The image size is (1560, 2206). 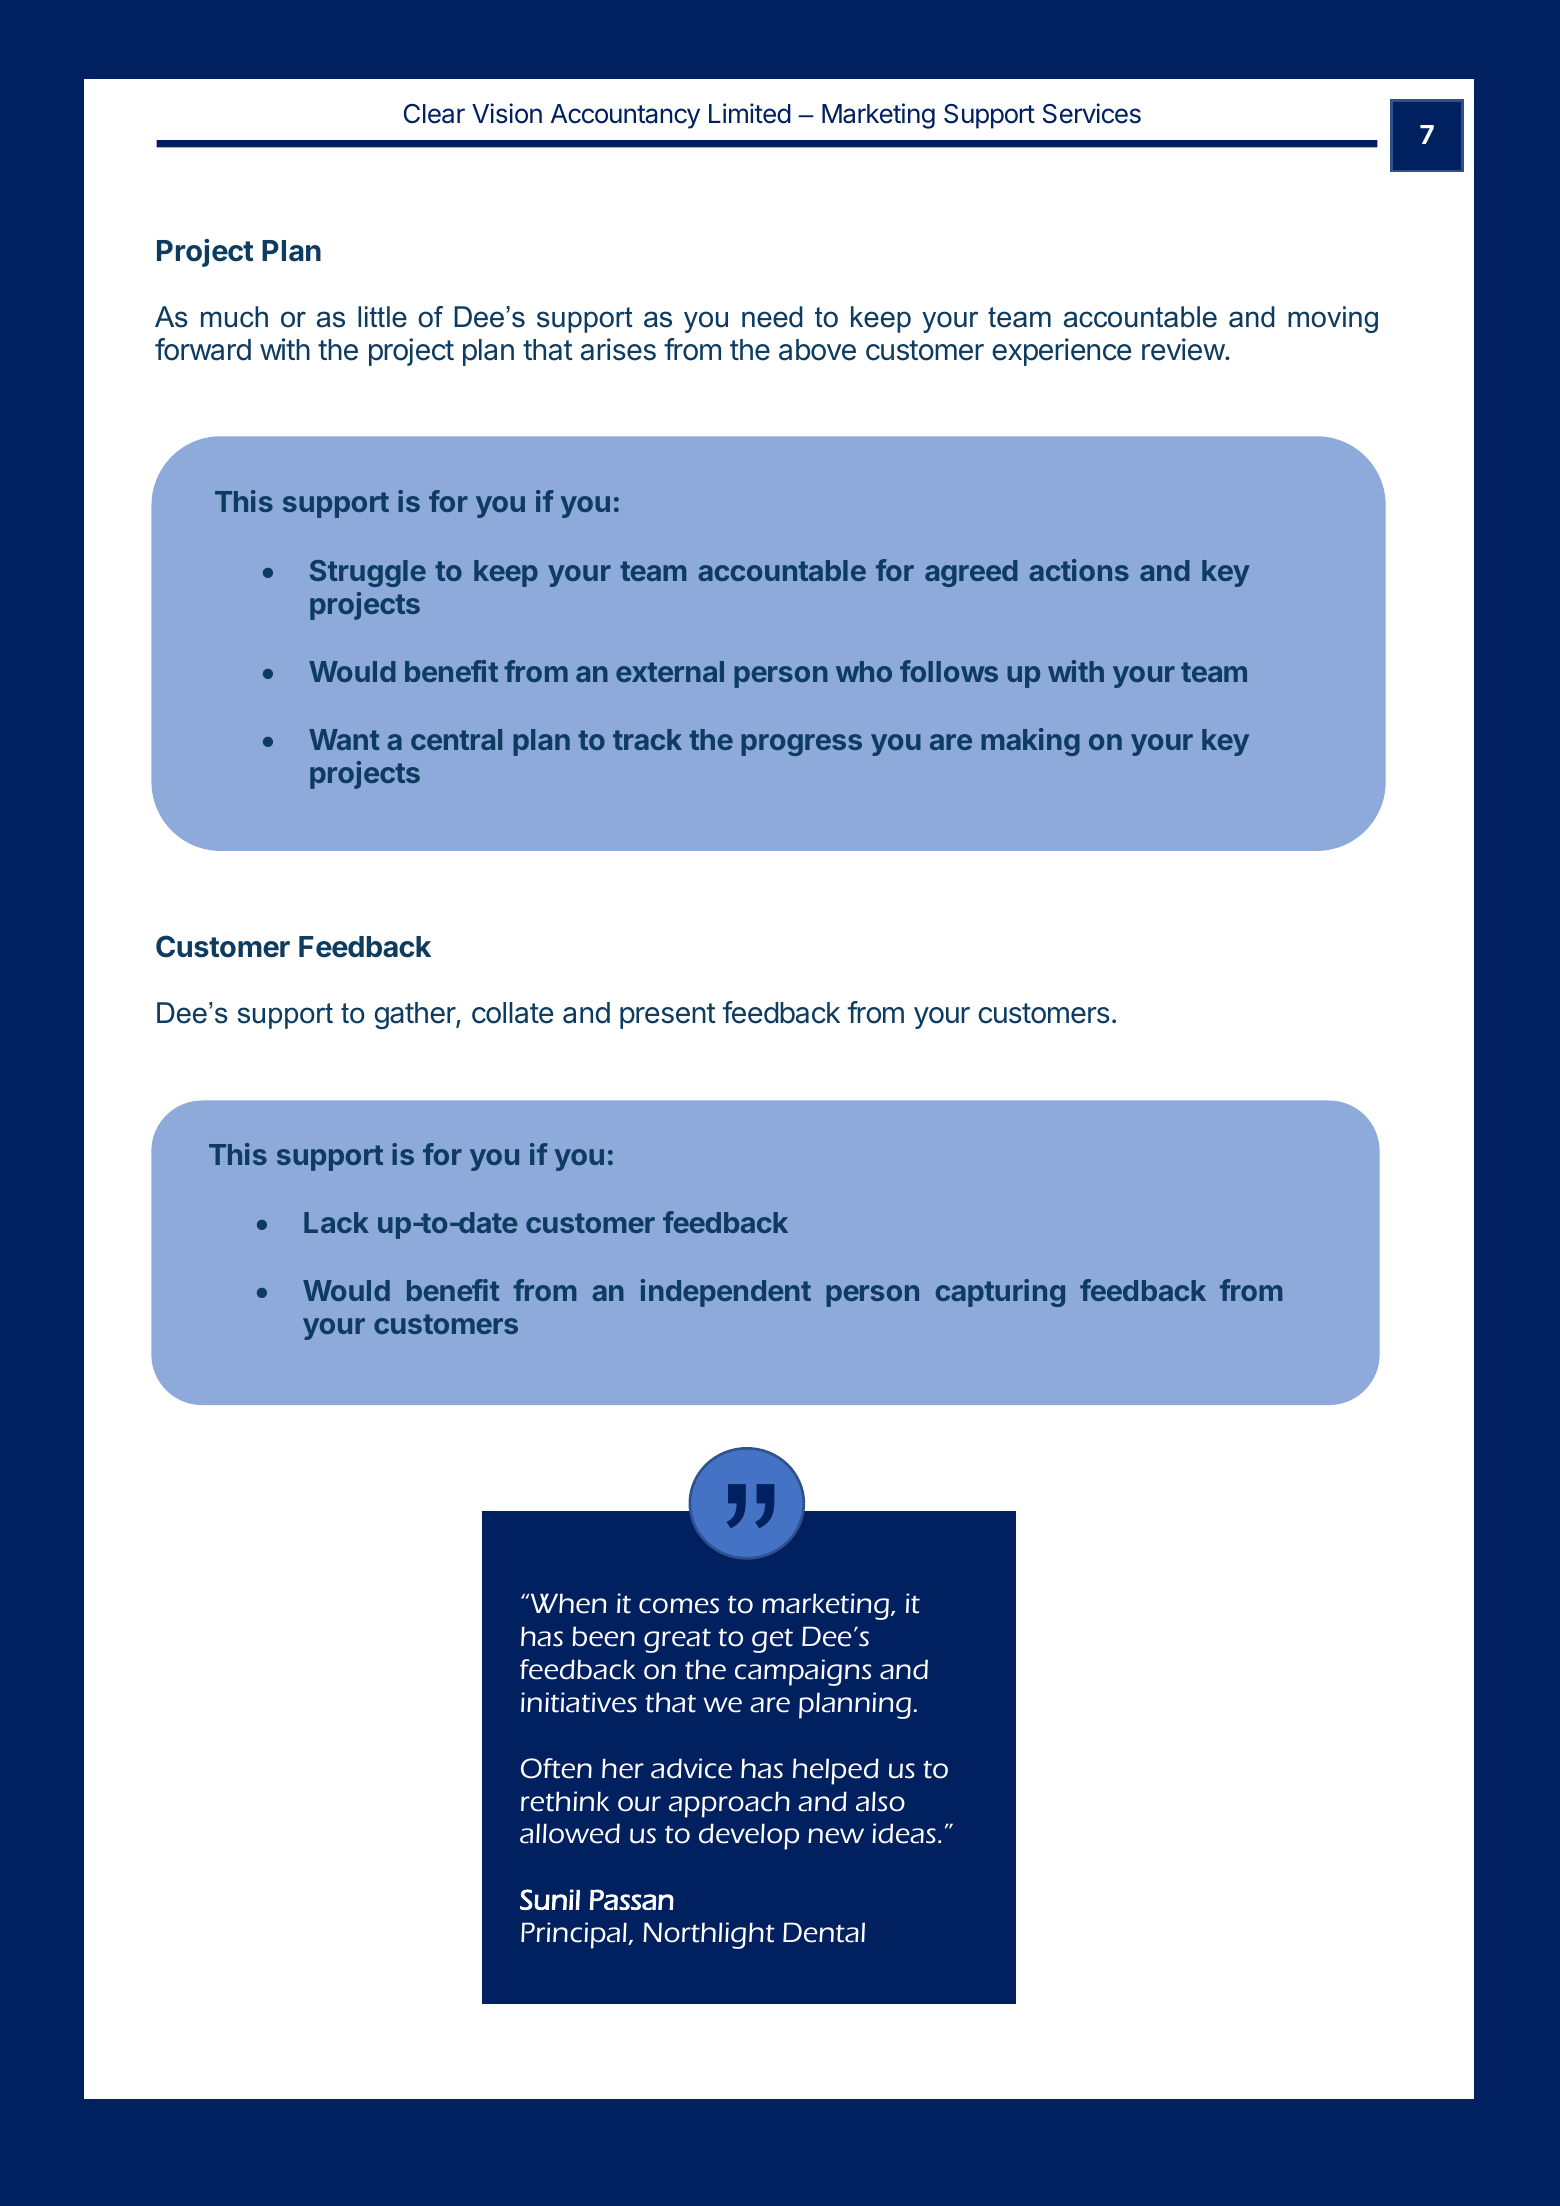 I want to click on who, so click(x=864, y=671).
